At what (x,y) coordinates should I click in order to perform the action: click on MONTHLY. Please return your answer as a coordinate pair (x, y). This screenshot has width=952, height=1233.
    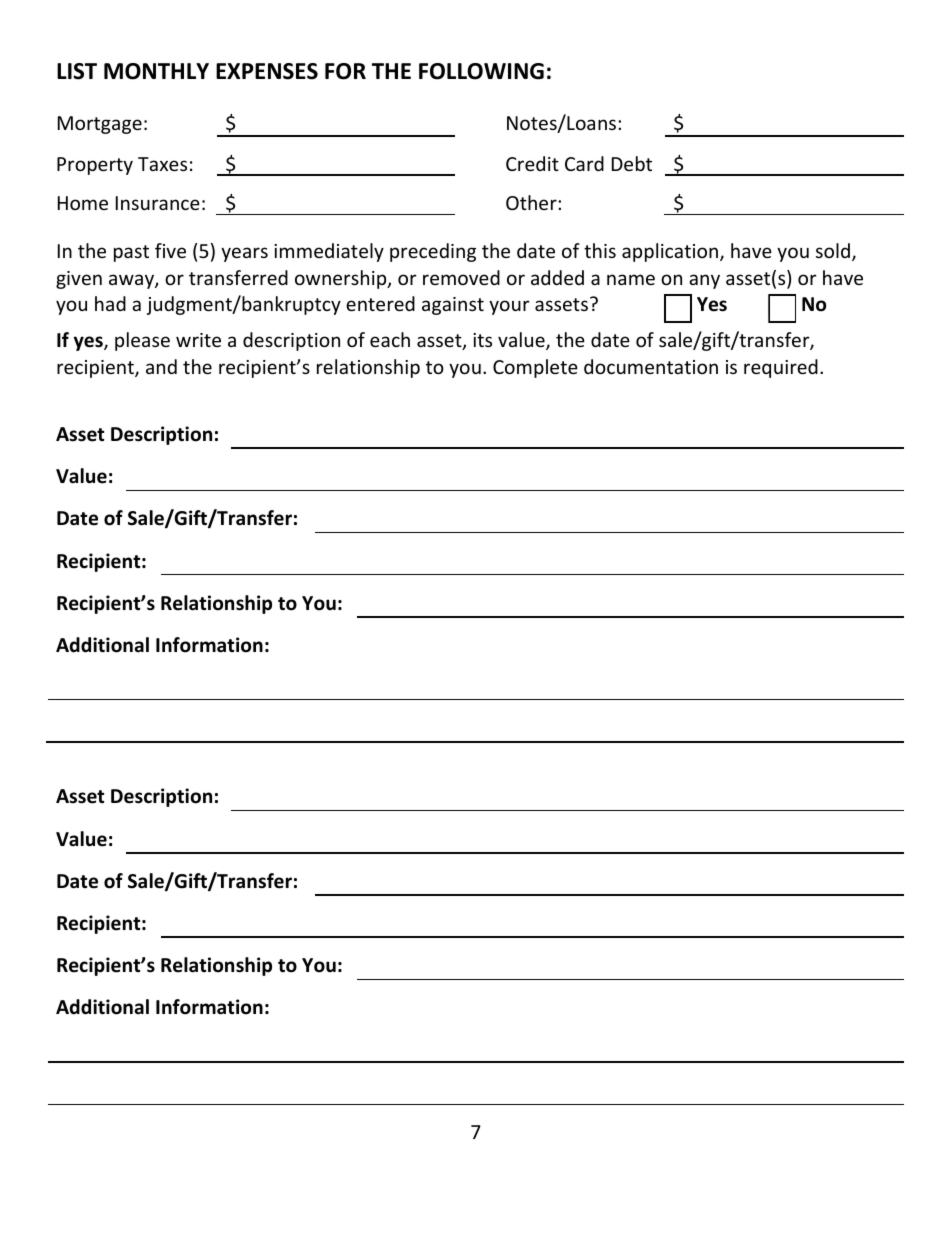
    Looking at the image, I should click on (156, 71).
